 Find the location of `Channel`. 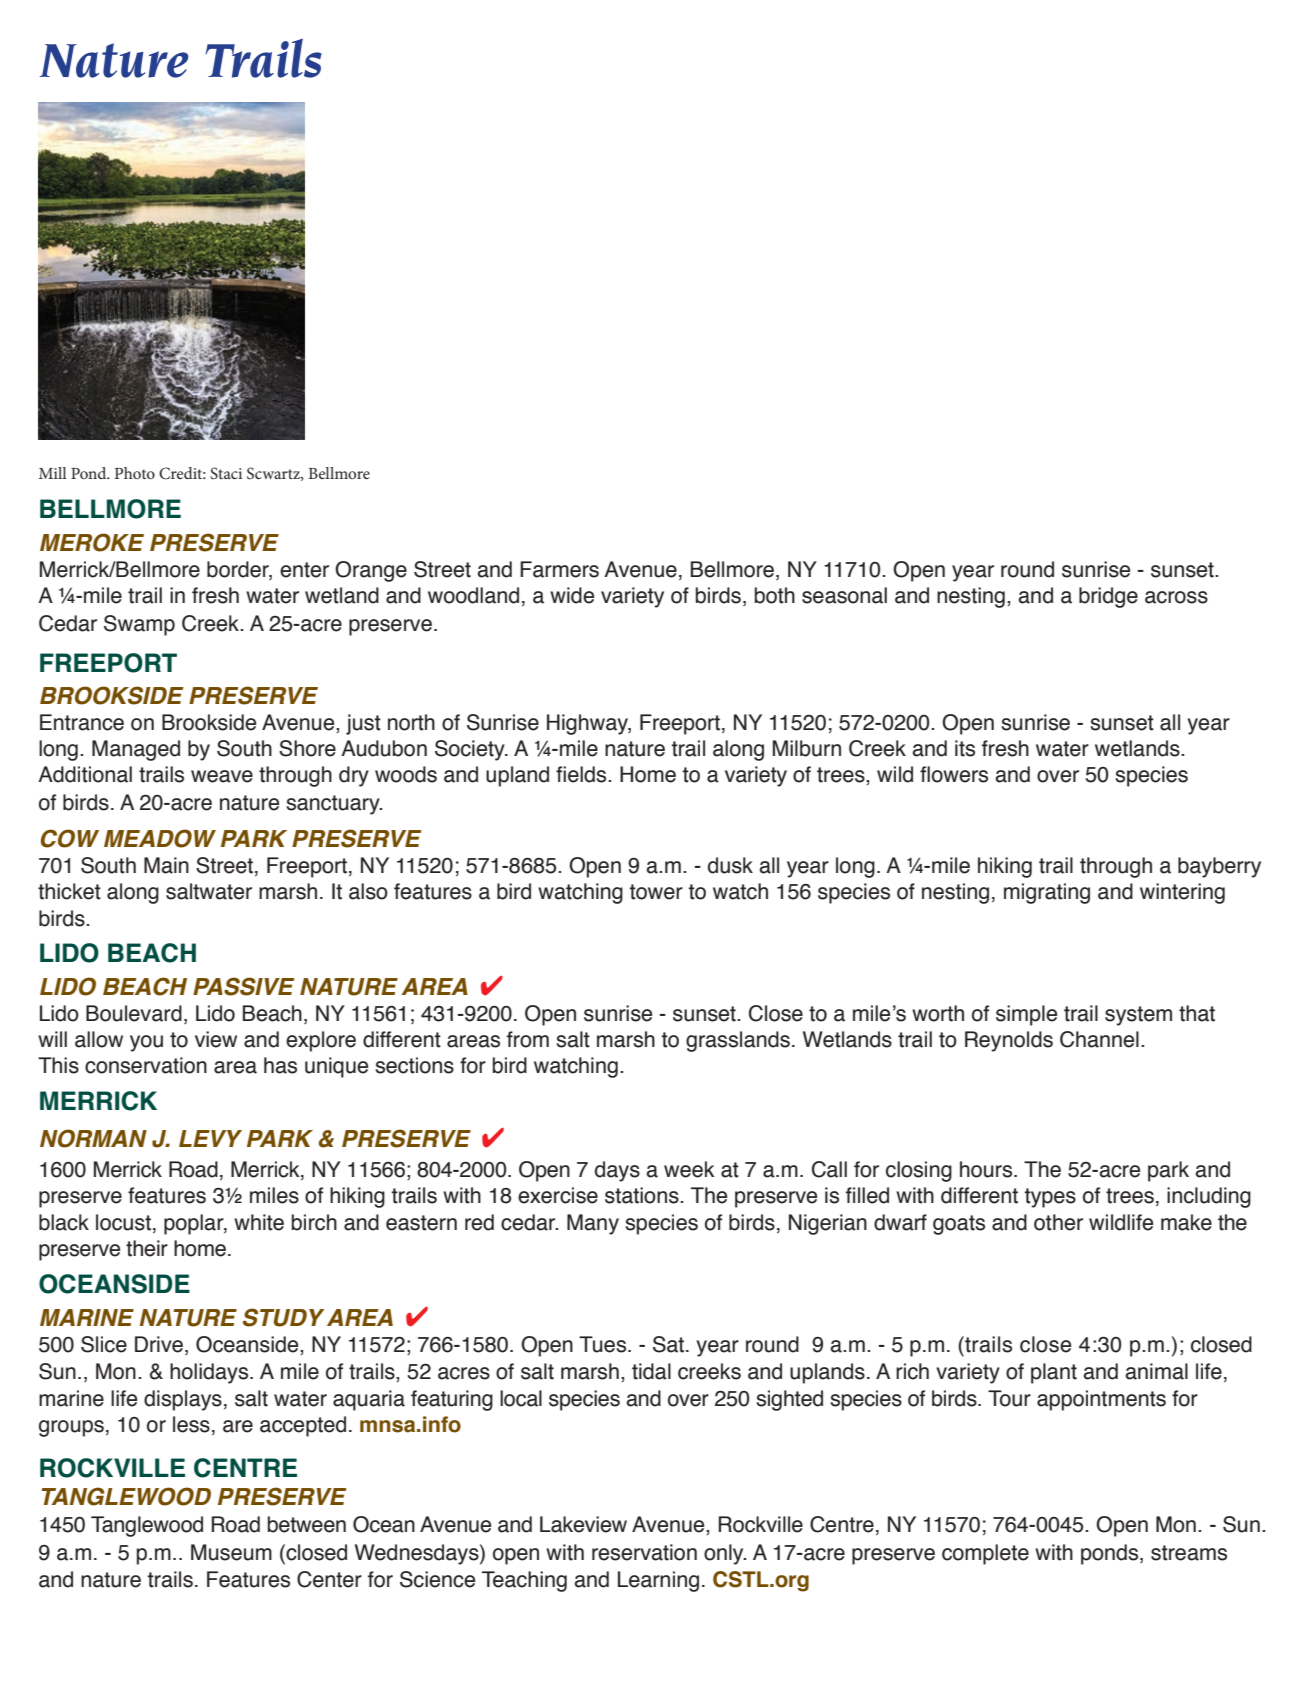

Channel is located at coordinates (1099, 1039).
